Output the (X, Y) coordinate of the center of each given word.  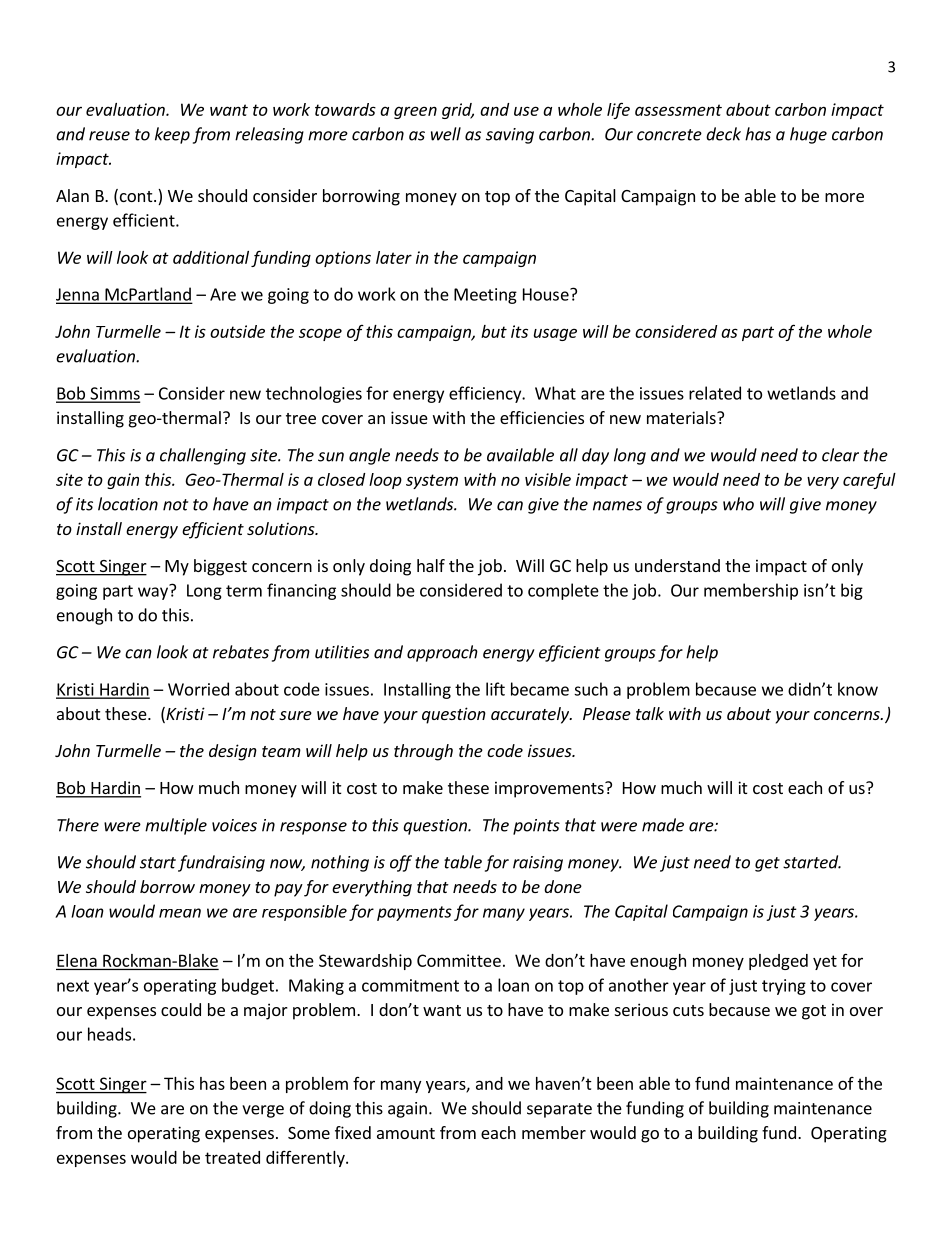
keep (172, 135)
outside (237, 331)
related (715, 393)
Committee (459, 960)
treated (232, 1157)
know (858, 689)
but (494, 331)
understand (677, 565)
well (446, 134)
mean (180, 913)
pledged (778, 962)
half (431, 565)
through (423, 752)
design (233, 752)
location (128, 504)
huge (808, 135)
